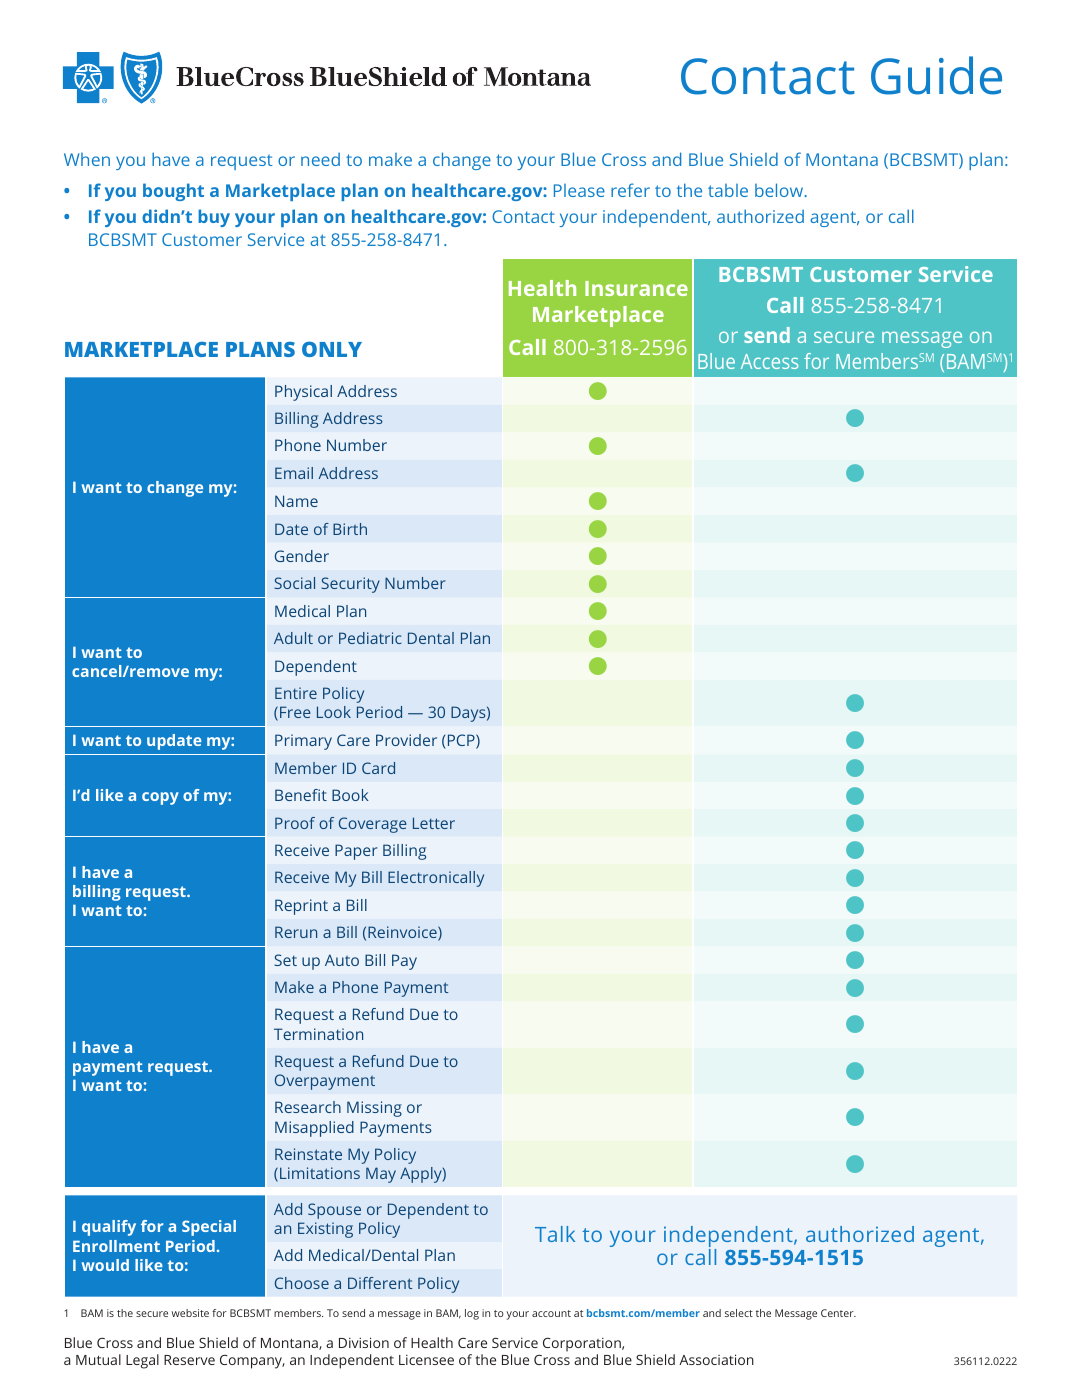 The image size is (1081, 1399). Describe the element at coordinates (295, 712) in the screenshot. I see `Free` at that location.
